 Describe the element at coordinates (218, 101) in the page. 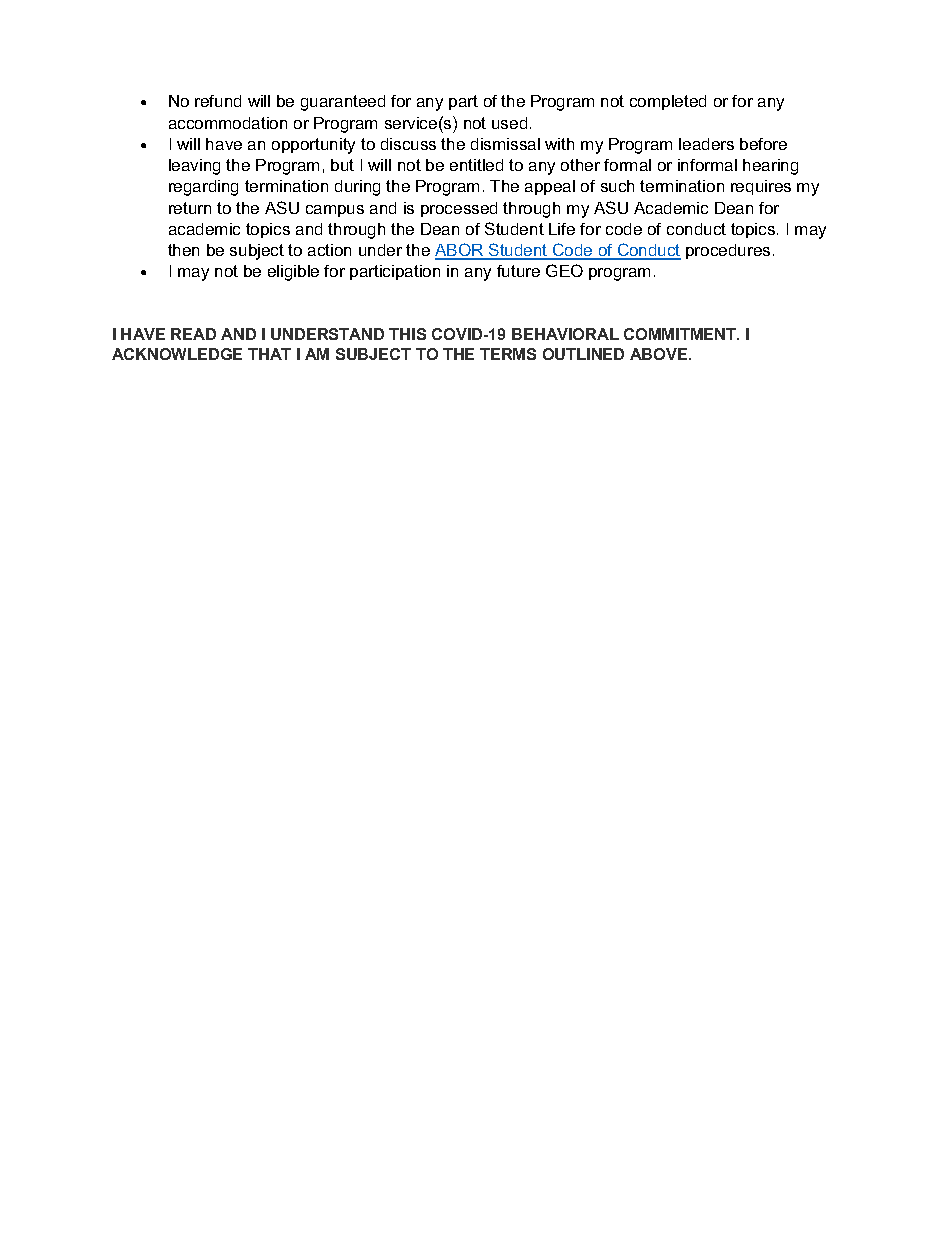

I see `refund` at that location.
